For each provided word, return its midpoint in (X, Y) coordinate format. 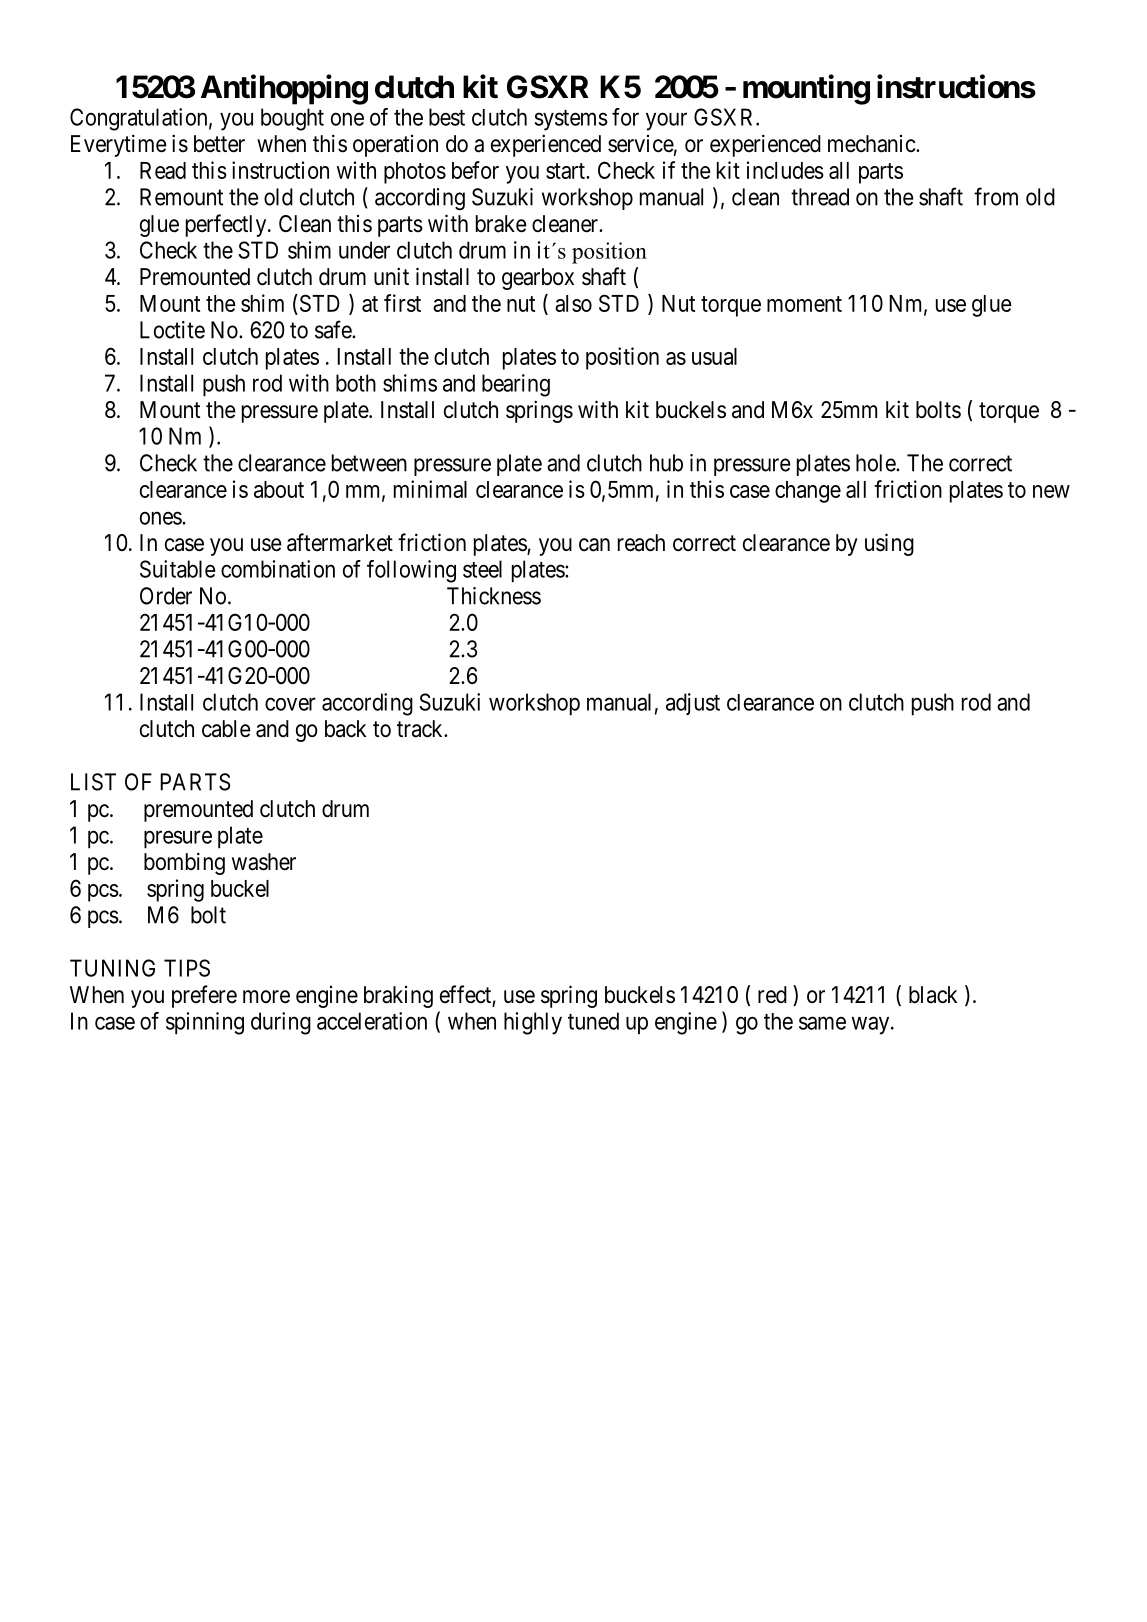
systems (571, 120)
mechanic (872, 144)
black (933, 995)
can (594, 545)
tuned (593, 1021)
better (219, 144)
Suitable (177, 569)
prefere (204, 996)
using (889, 544)
